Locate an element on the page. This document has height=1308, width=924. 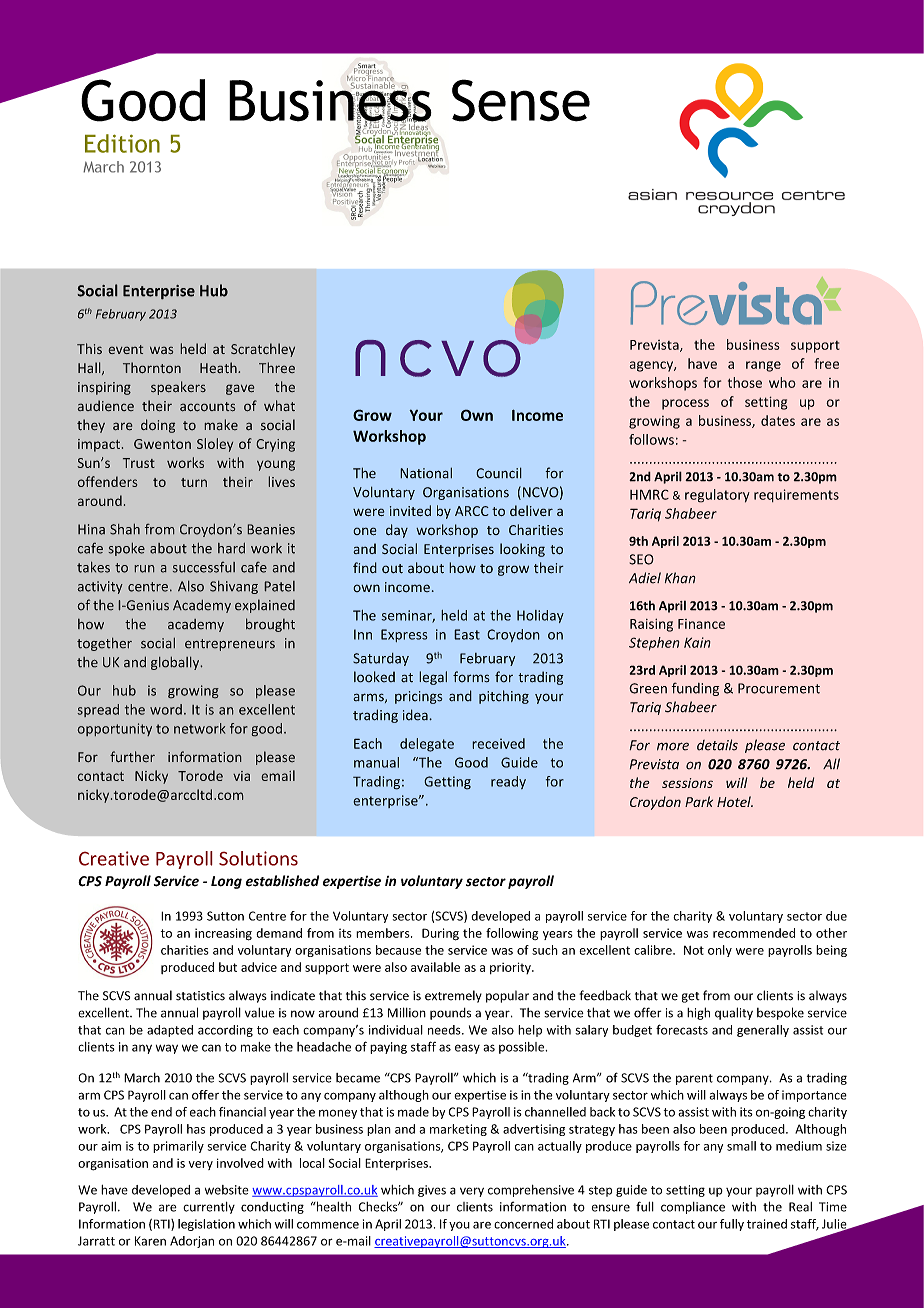
Council is located at coordinates (499, 473).
